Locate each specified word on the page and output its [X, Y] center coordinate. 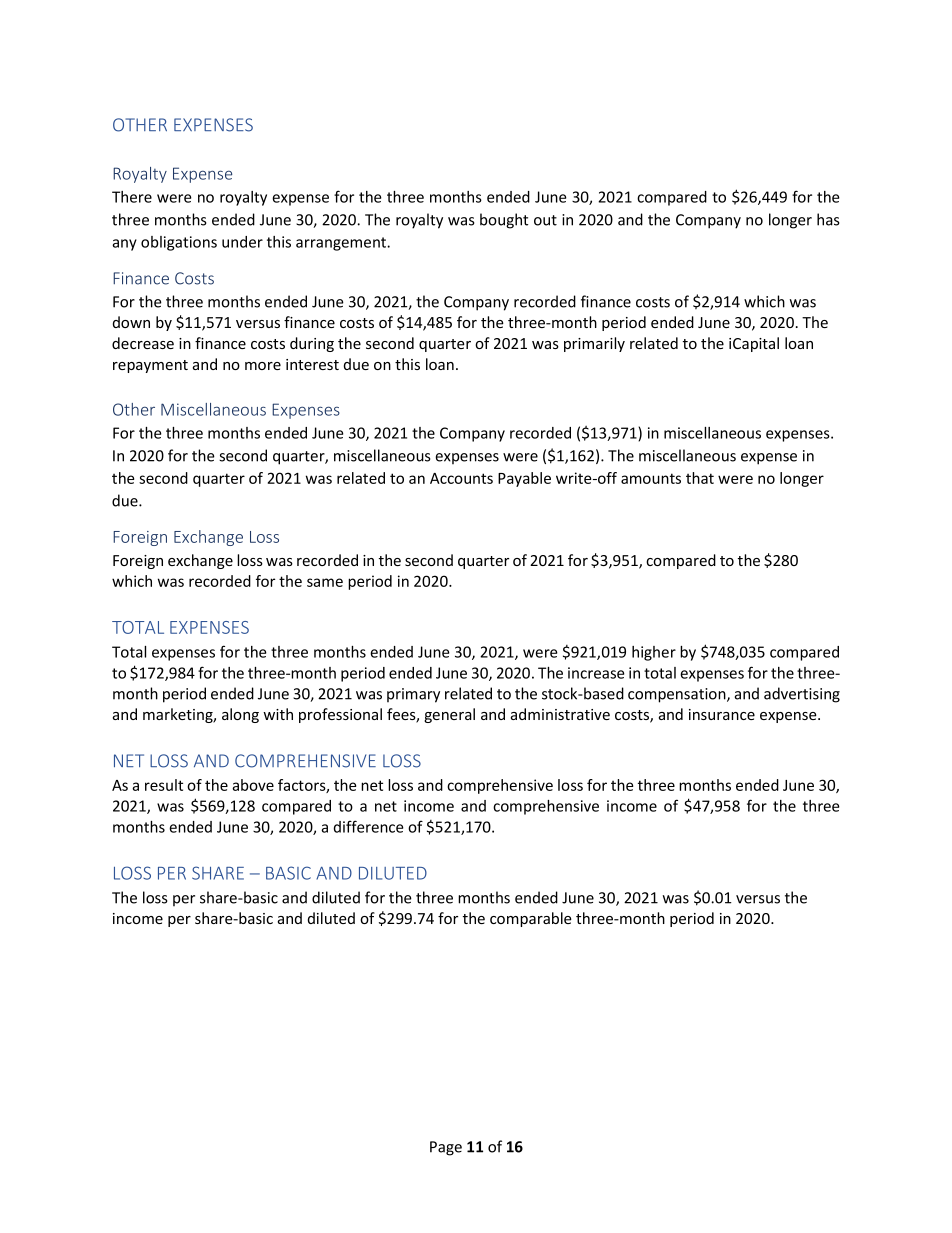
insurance [722, 714]
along [240, 715]
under [242, 242]
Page [446, 1148]
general [449, 715]
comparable [531, 919]
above [253, 785]
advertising [802, 695]
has [828, 219]
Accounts [461, 478]
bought [504, 221]
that [700, 478]
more [263, 366]
